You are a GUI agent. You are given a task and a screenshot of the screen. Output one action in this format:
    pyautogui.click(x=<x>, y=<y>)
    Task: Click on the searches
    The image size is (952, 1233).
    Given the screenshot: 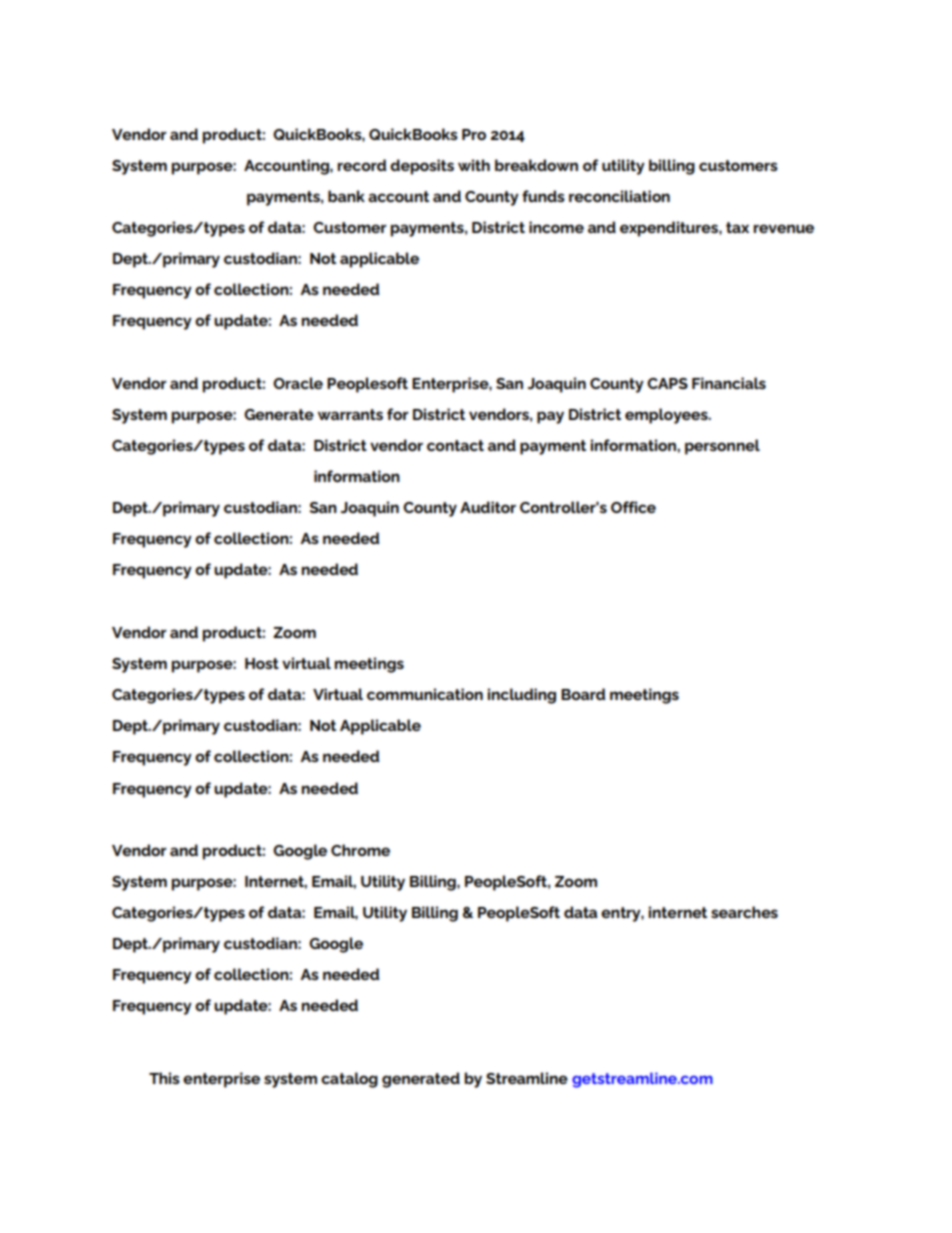 What is the action you would take?
    pyautogui.click(x=744, y=912)
